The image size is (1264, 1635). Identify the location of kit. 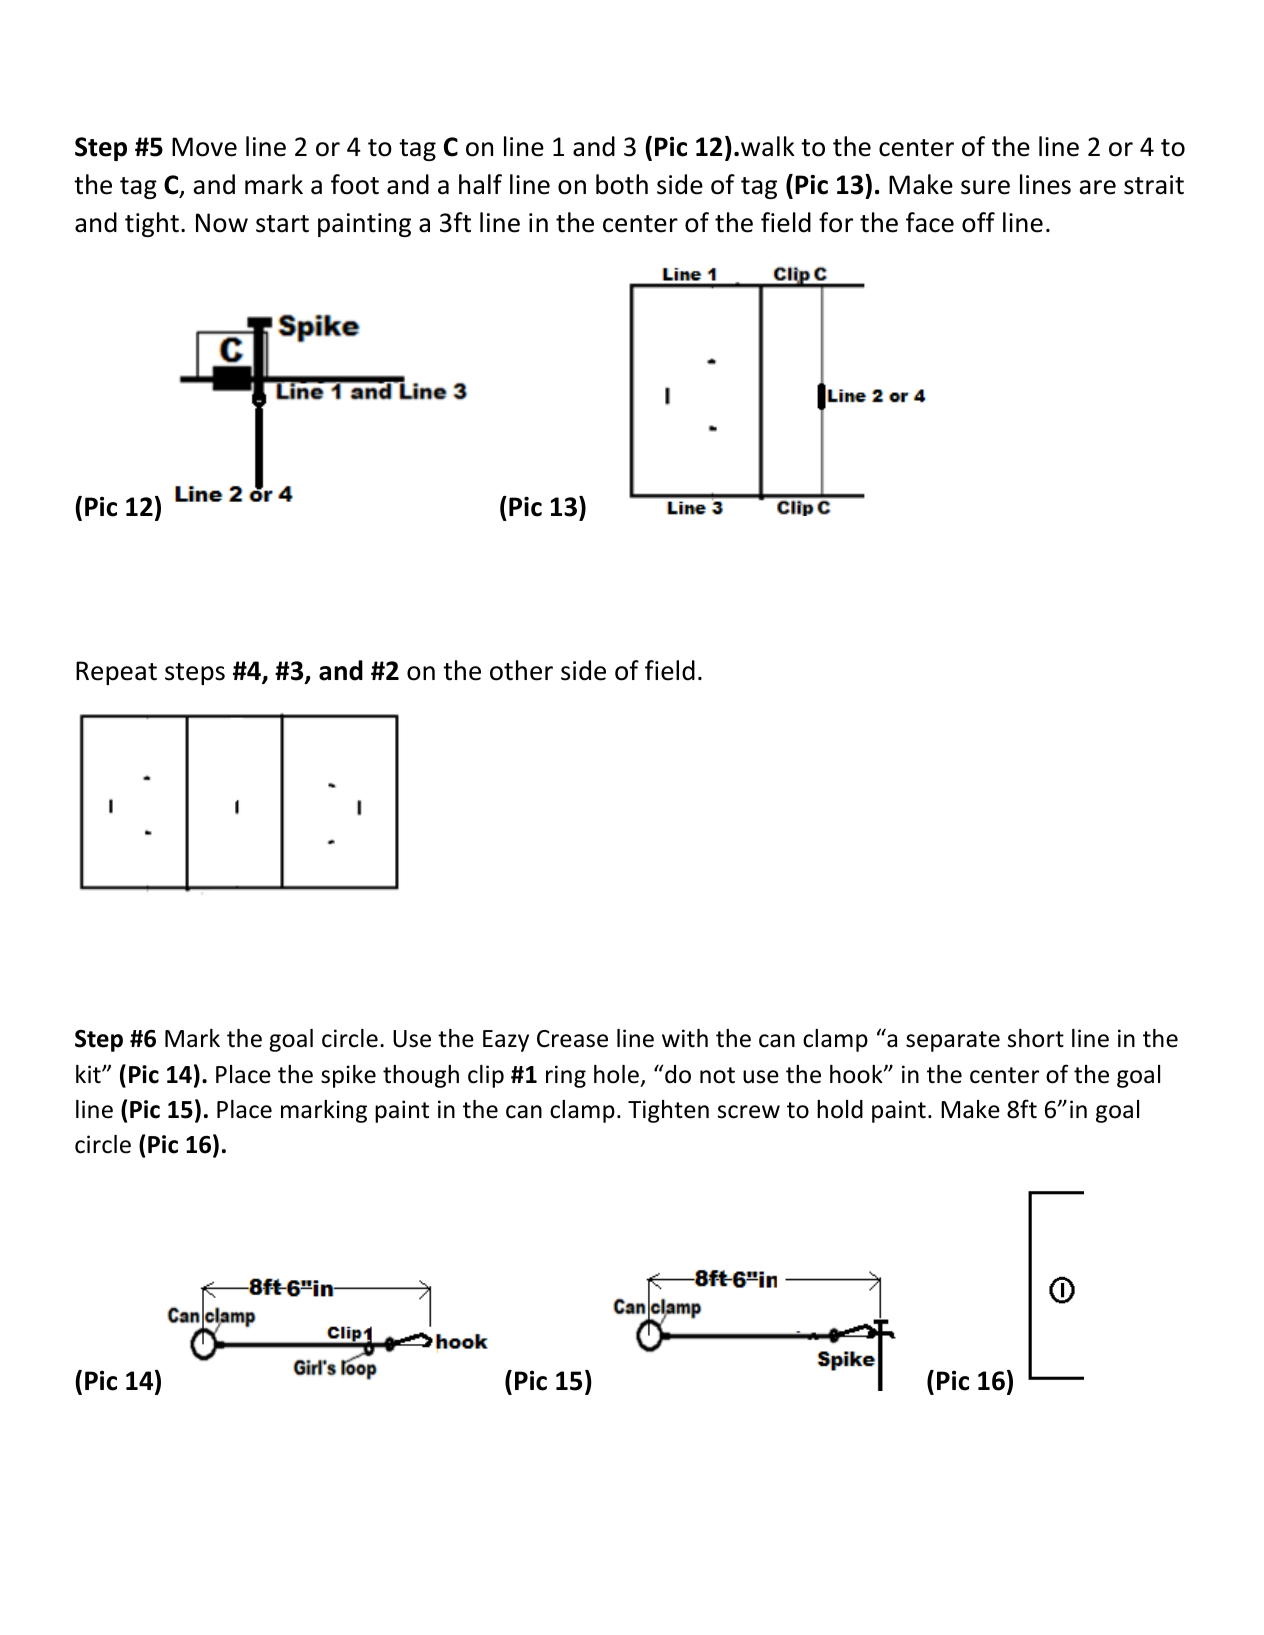
(89, 1074).
